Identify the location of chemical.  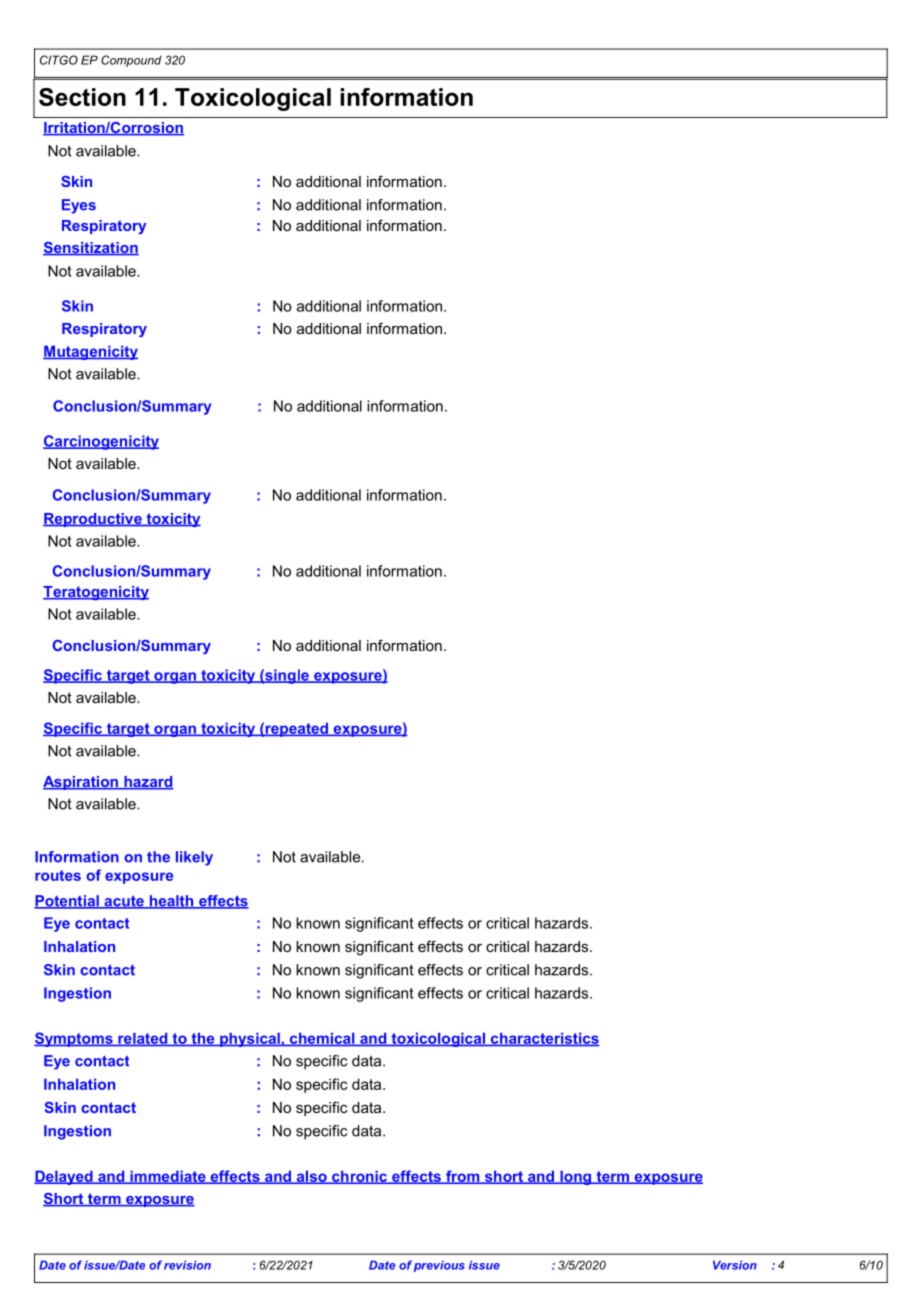
(322, 1039).
